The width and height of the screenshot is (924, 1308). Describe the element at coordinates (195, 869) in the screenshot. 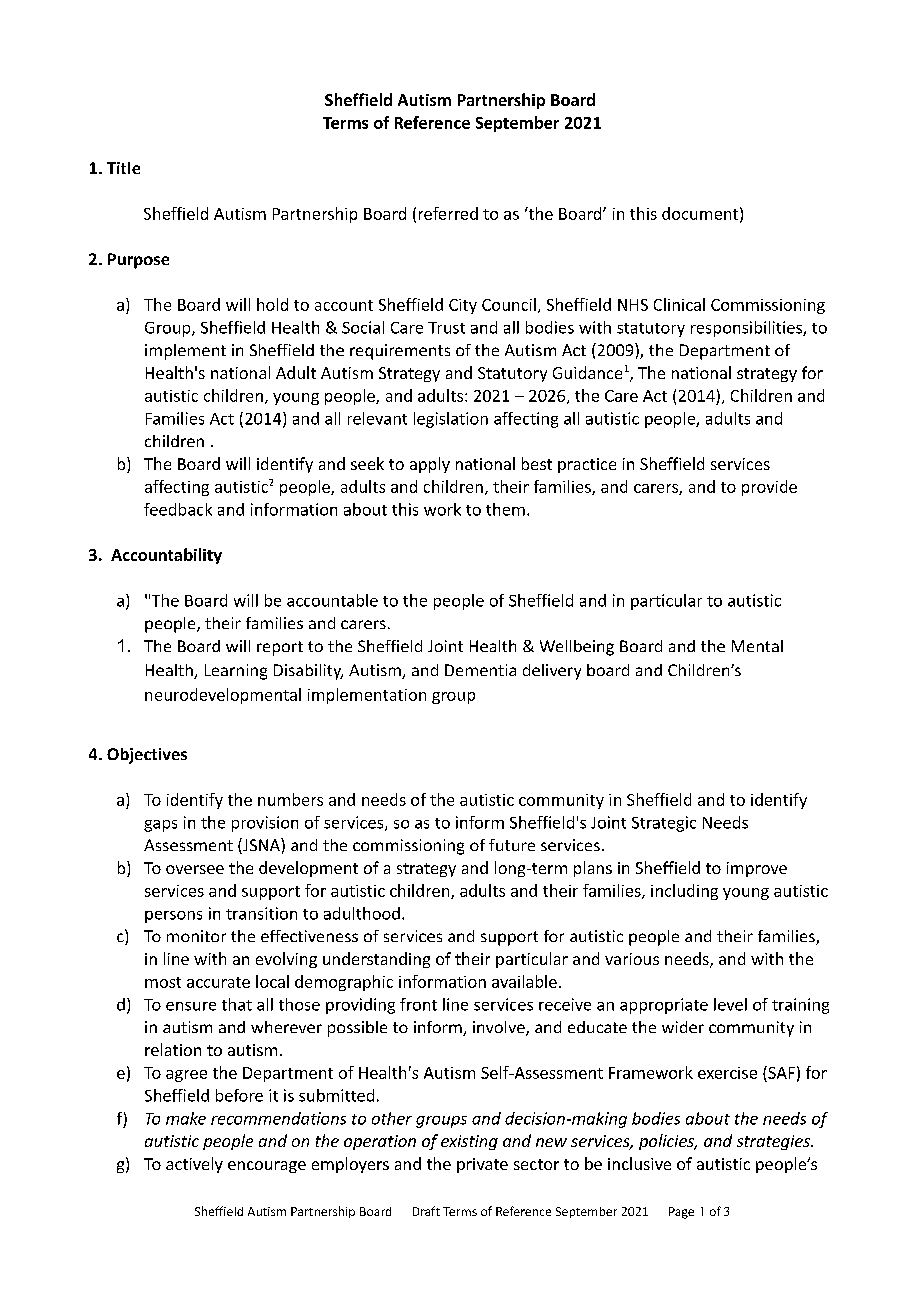

I see `oversee` at that location.
